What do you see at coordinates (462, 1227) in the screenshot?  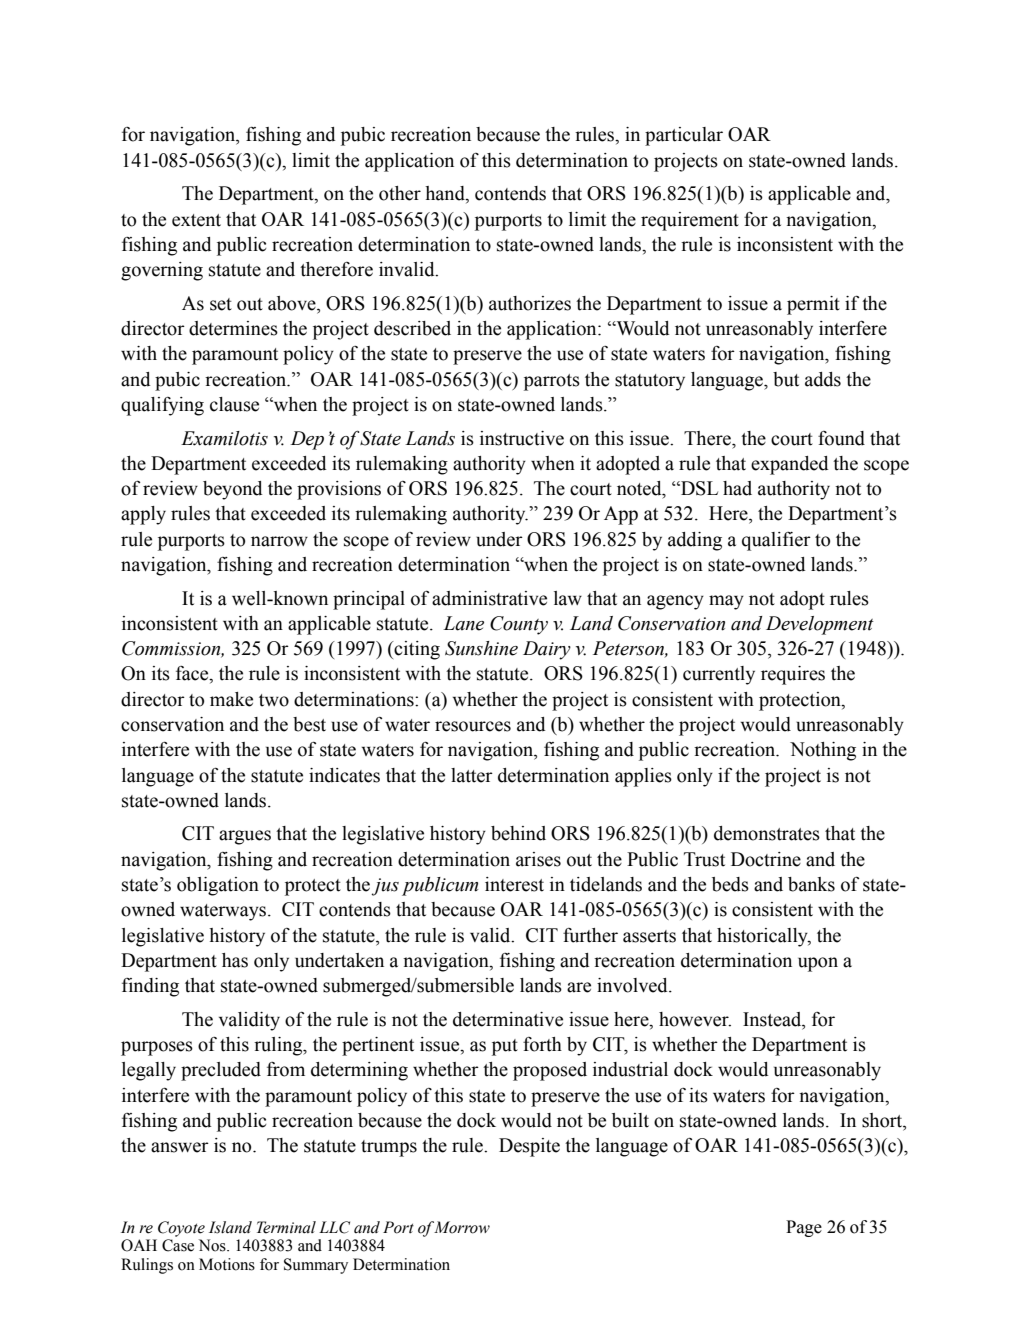 I see `Morrow` at bounding box center [462, 1227].
